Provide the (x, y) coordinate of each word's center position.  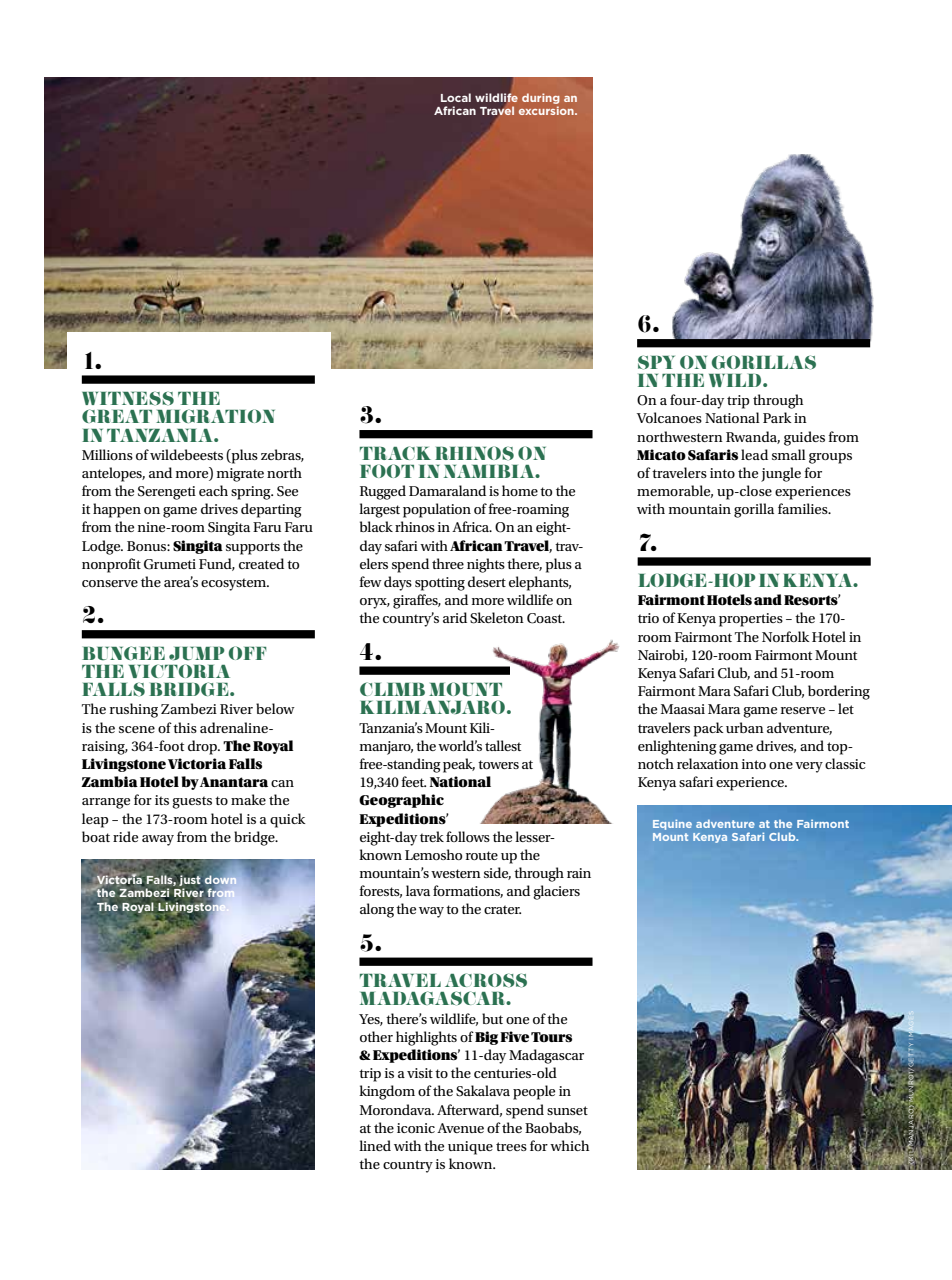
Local (456, 97)
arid (455, 617)
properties (751, 620)
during (541, 98)
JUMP (197, 654)
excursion (547, 110)
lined (375, 1145)
